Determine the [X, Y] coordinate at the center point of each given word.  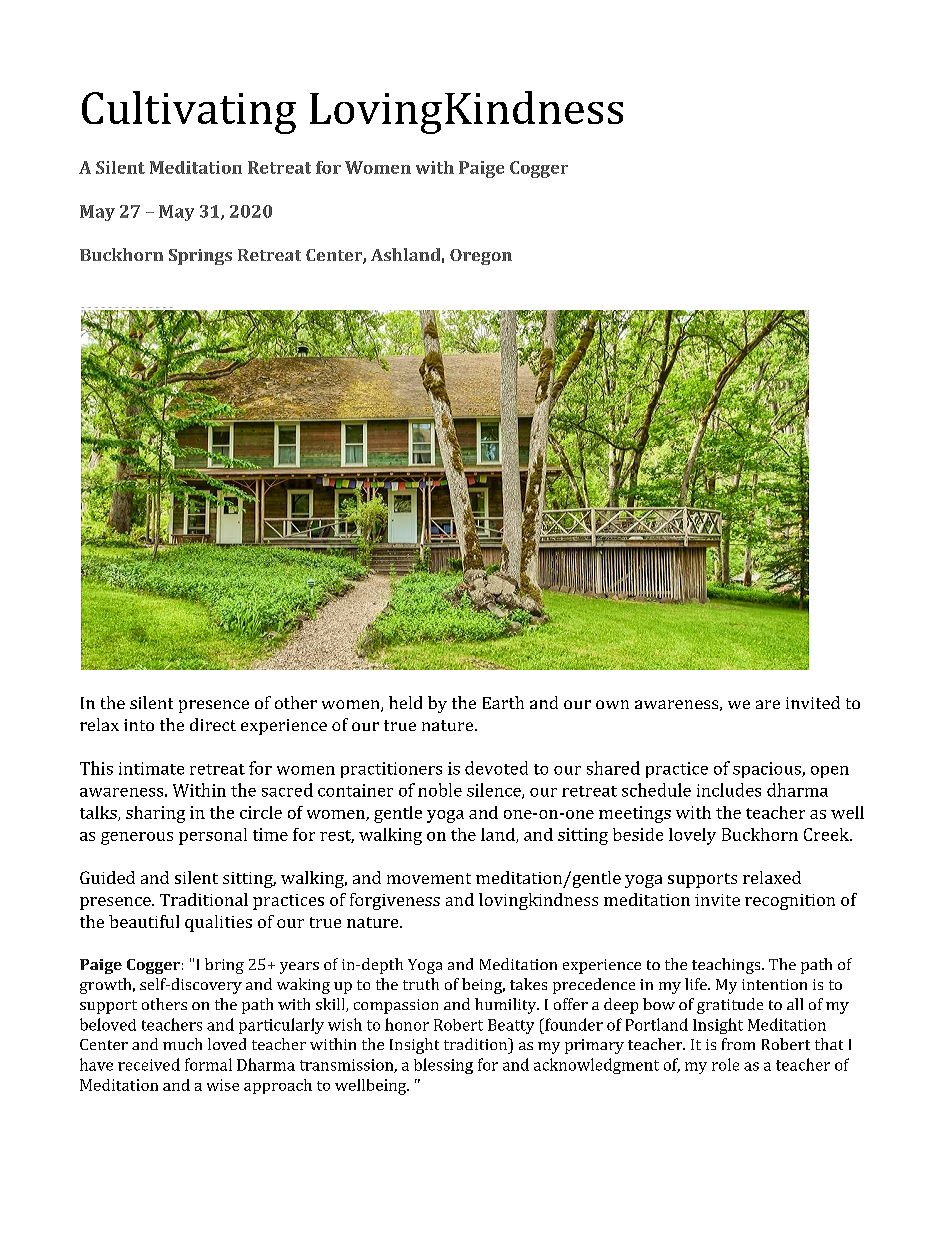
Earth [503, 702]
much [182, 1044]
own [612, 704]
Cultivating [189, 112]
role [725, 1064]
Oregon [481, 257]
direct [213, 724]
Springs [200, 257]
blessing [443, 1066]
